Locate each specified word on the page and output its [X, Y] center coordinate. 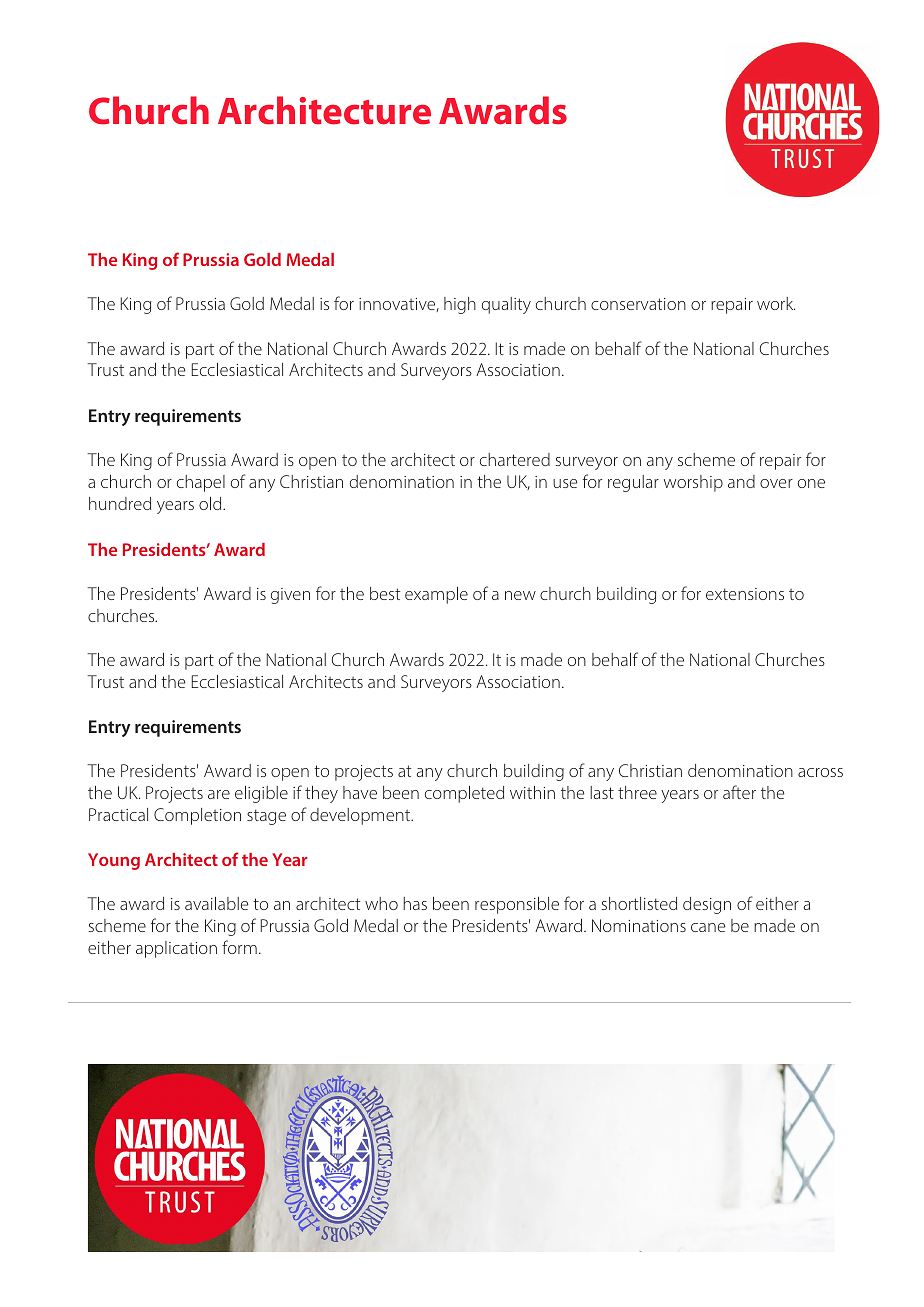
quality [506, 305]
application [176, 949]
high [460, 305]
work [776, 303]
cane [708, 927]
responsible [517, 905]
